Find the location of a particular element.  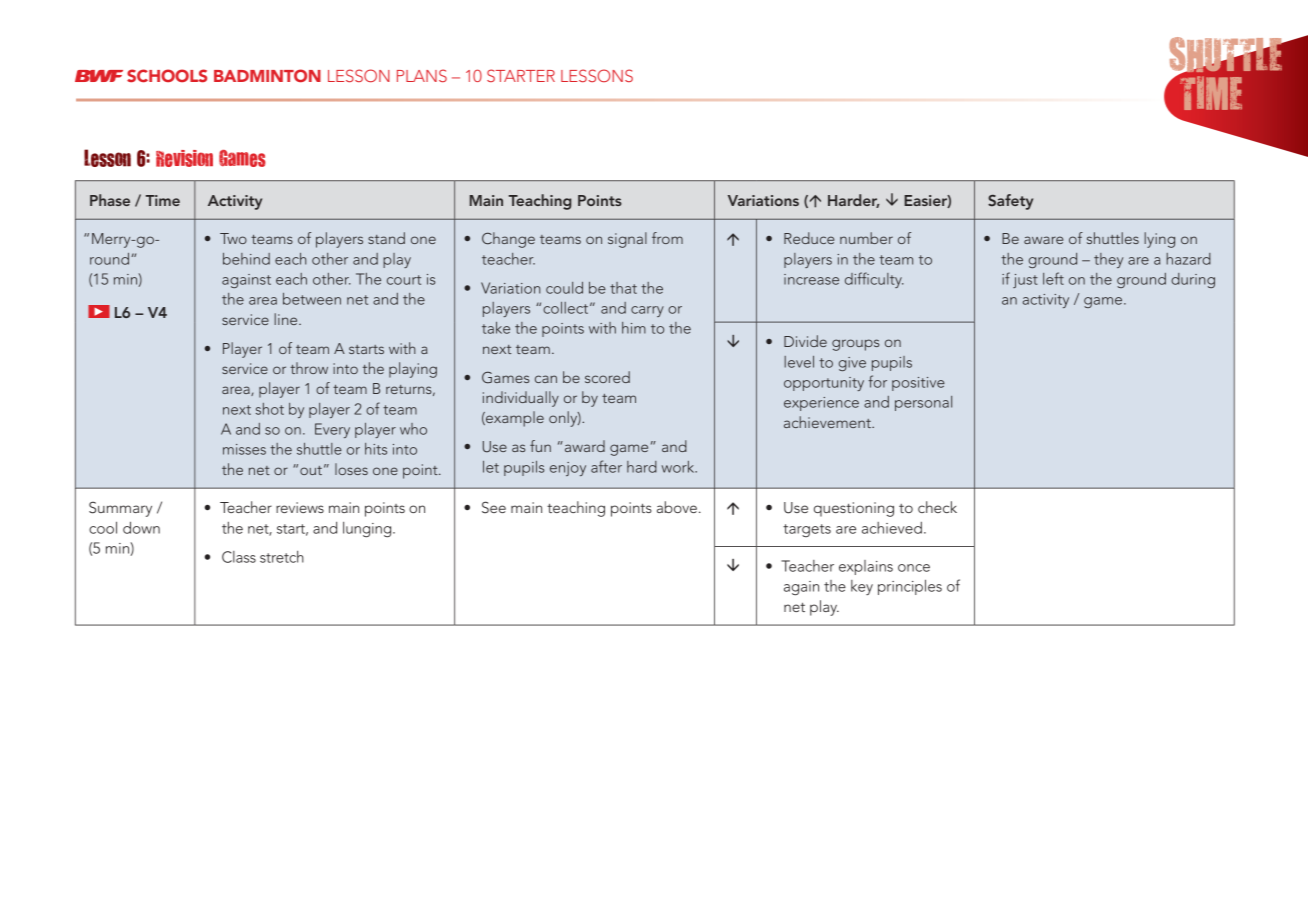

behind is located at coordinates (246, 259).
